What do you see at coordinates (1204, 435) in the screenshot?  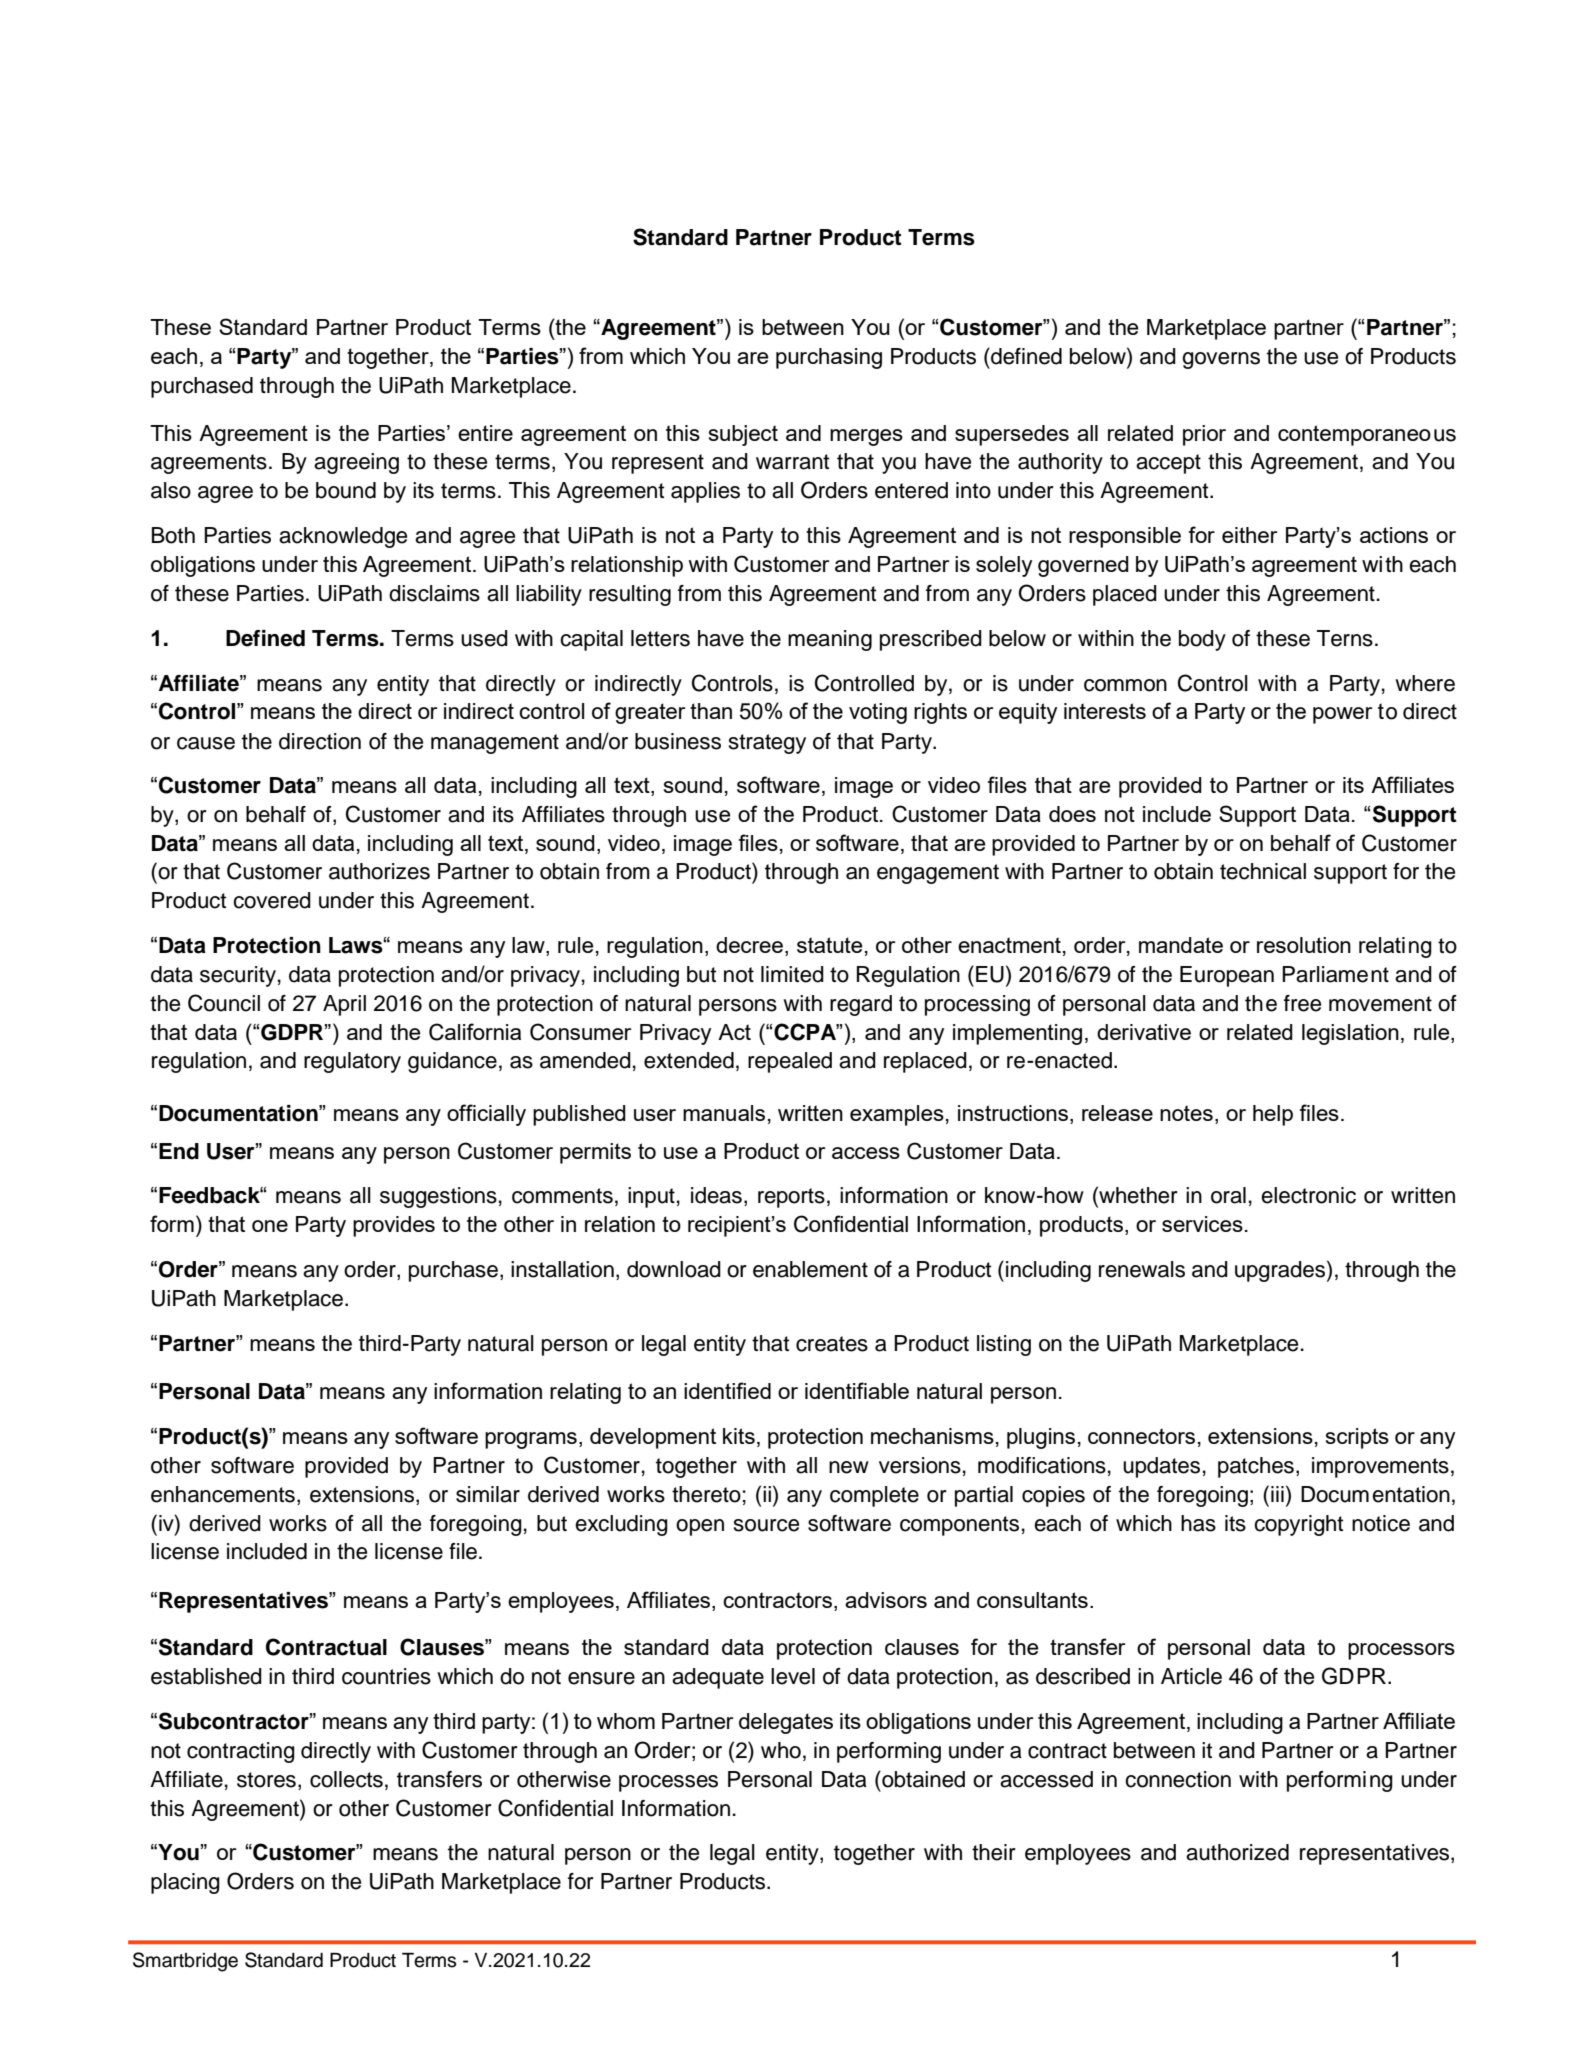 I see `prior` at bounding box center [1204, 435].
